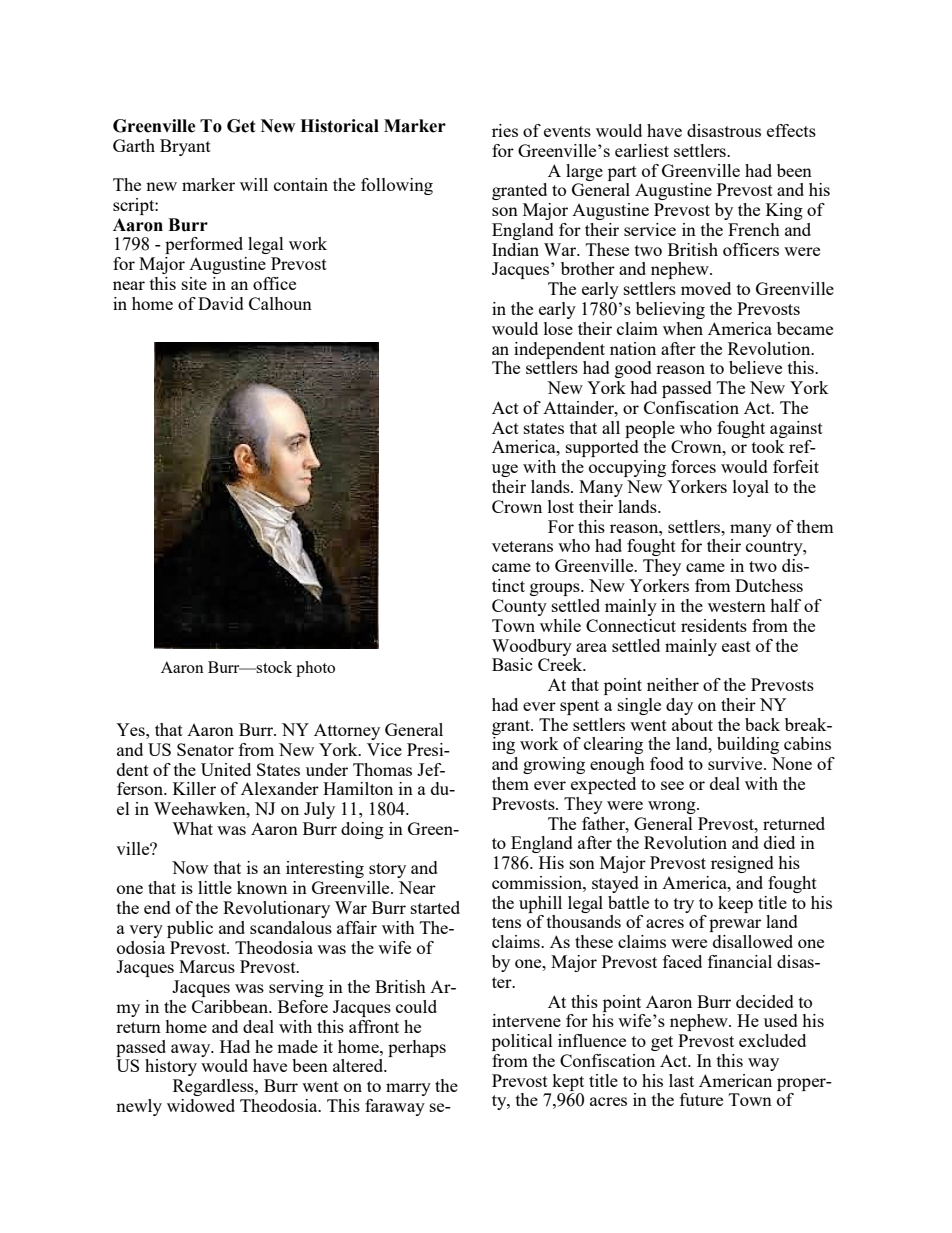 Image resolution: width=952 pixels, height=1233 pixels. What do you see at coordinates (558, 328) in the screenshot?
I see `lose` at bounding box center [558, 328].
